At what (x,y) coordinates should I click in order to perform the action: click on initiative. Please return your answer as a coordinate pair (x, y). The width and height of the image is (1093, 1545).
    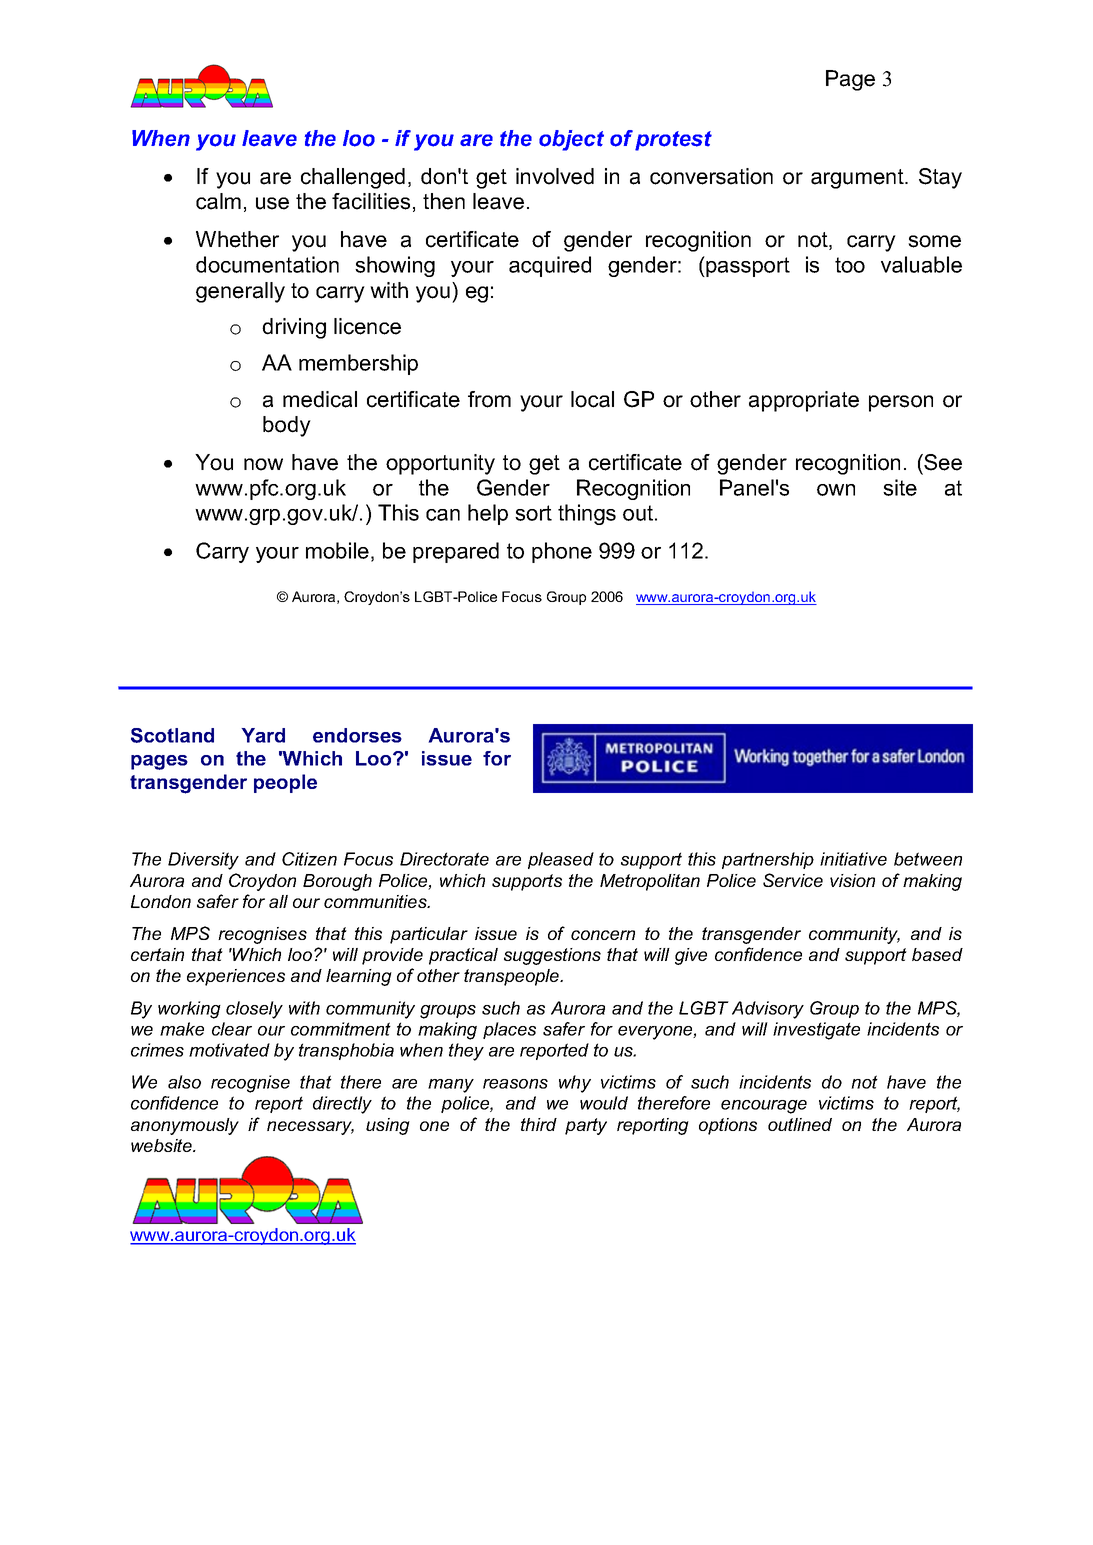
    Looking at the image, I should click on (853, 859).
